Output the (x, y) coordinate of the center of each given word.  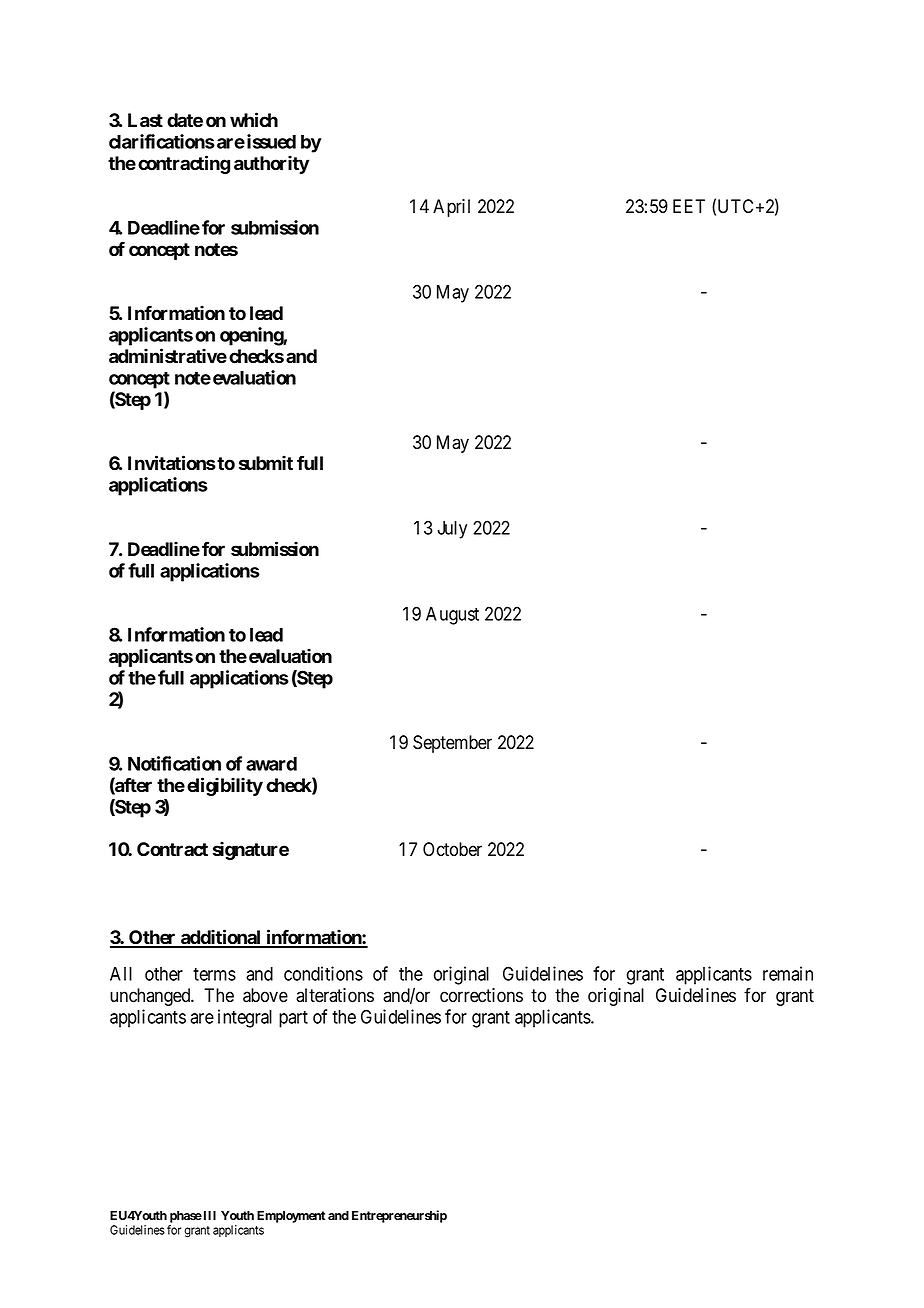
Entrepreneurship (399, 1216)
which (254, 120)
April (451, 208)
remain (788, 973)
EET (689, 206)
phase (186, 1217)
